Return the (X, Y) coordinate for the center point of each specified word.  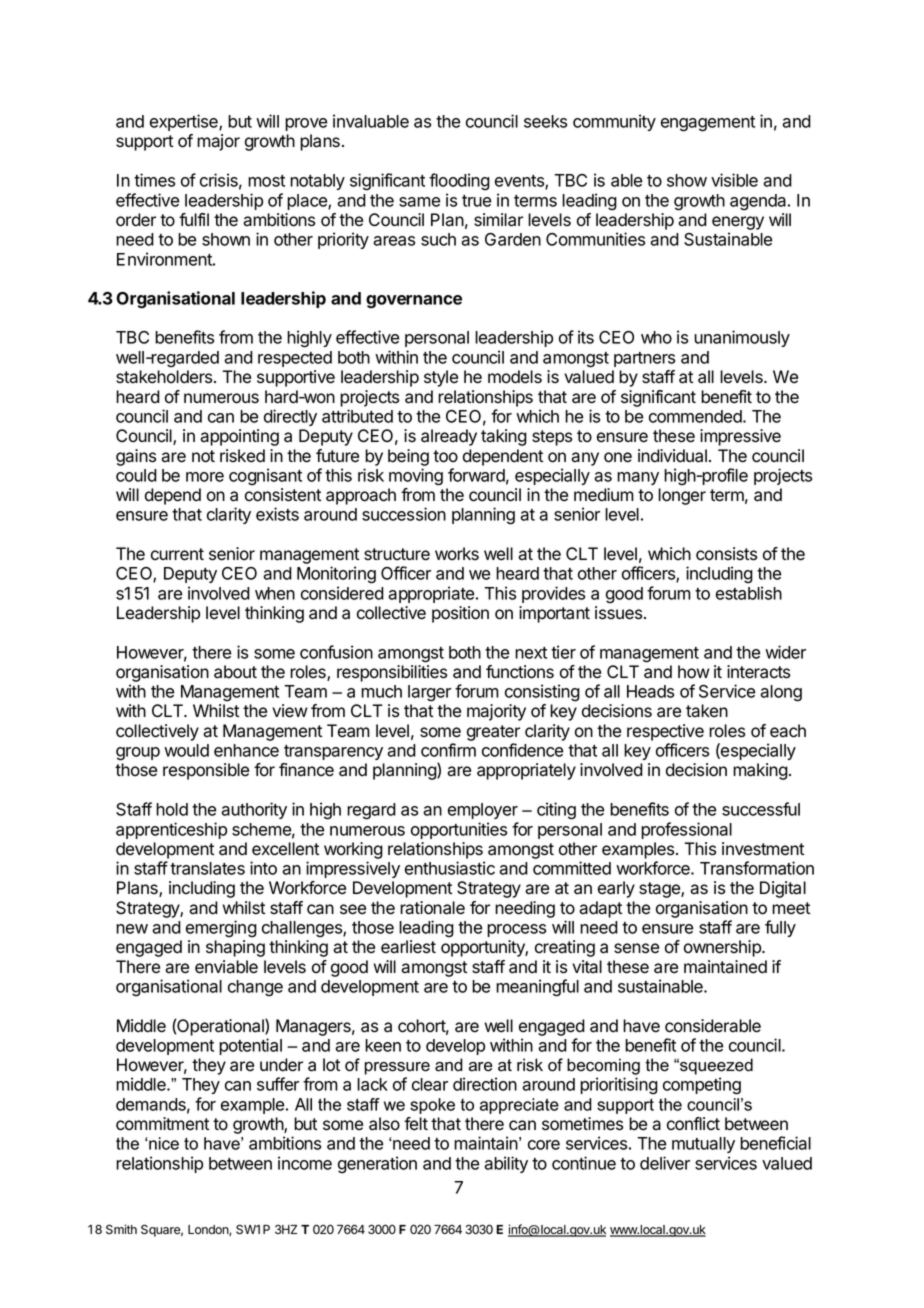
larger (429, 693)
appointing (239, 437)
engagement (708, 124)
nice (163, 1143)
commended (696, 416)
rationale (432, 908)
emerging (221, 929)
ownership (723, 948)
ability (506, 1164)
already (449, 437)
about (235, 672)
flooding (459, 182)
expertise (185, 122)
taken (707, 711)
